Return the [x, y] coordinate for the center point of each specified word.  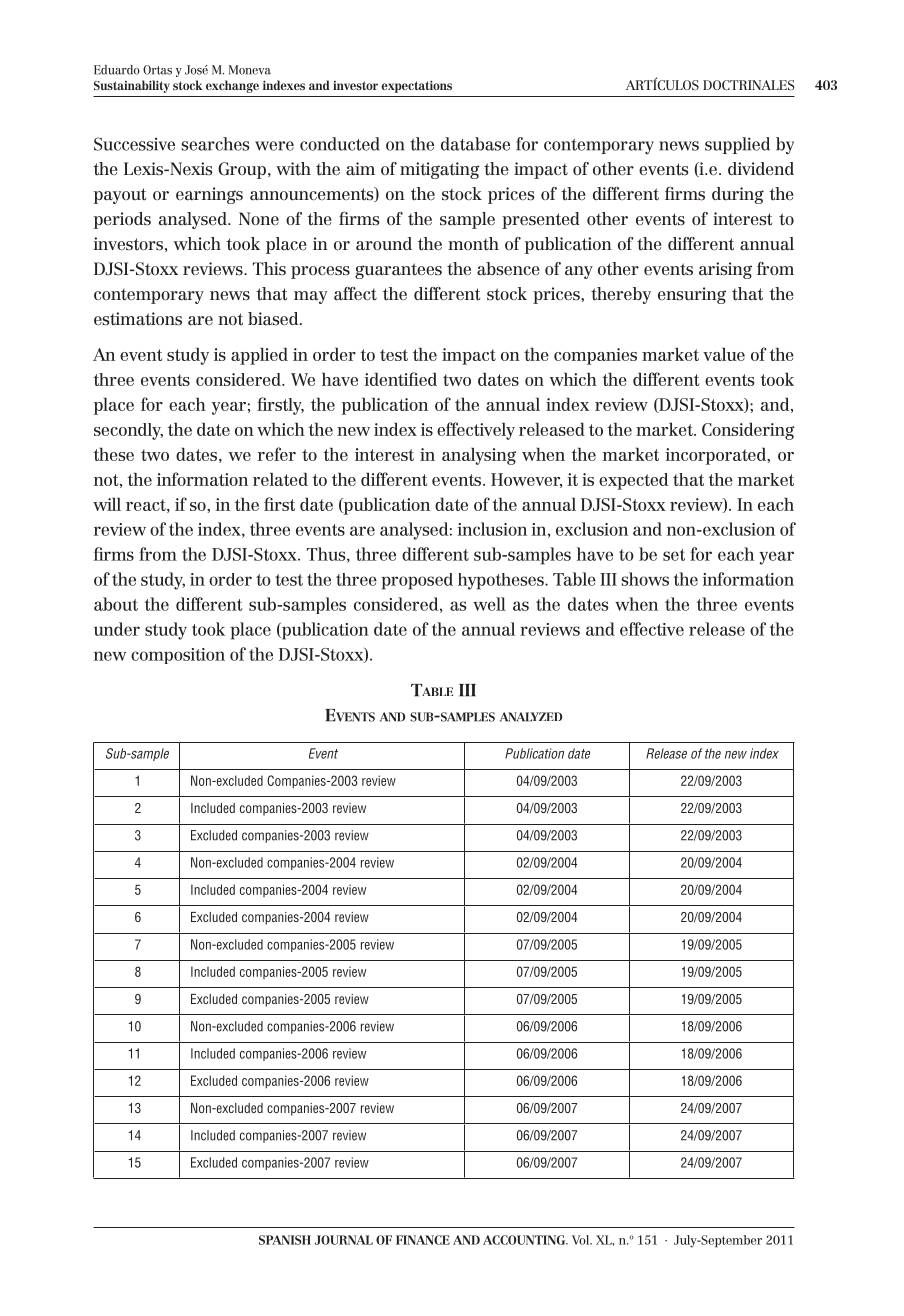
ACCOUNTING [525, 1240]
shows [645, 579]
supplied [737, 145]
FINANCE [423, 1240]
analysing [479, 456]
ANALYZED [531, 717]
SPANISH [285, 1240]
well [489, 604]
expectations [417, 86]
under [117, 629]
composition [178, 656]
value [724, 354]
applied [259, 356]
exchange [232, 86]
